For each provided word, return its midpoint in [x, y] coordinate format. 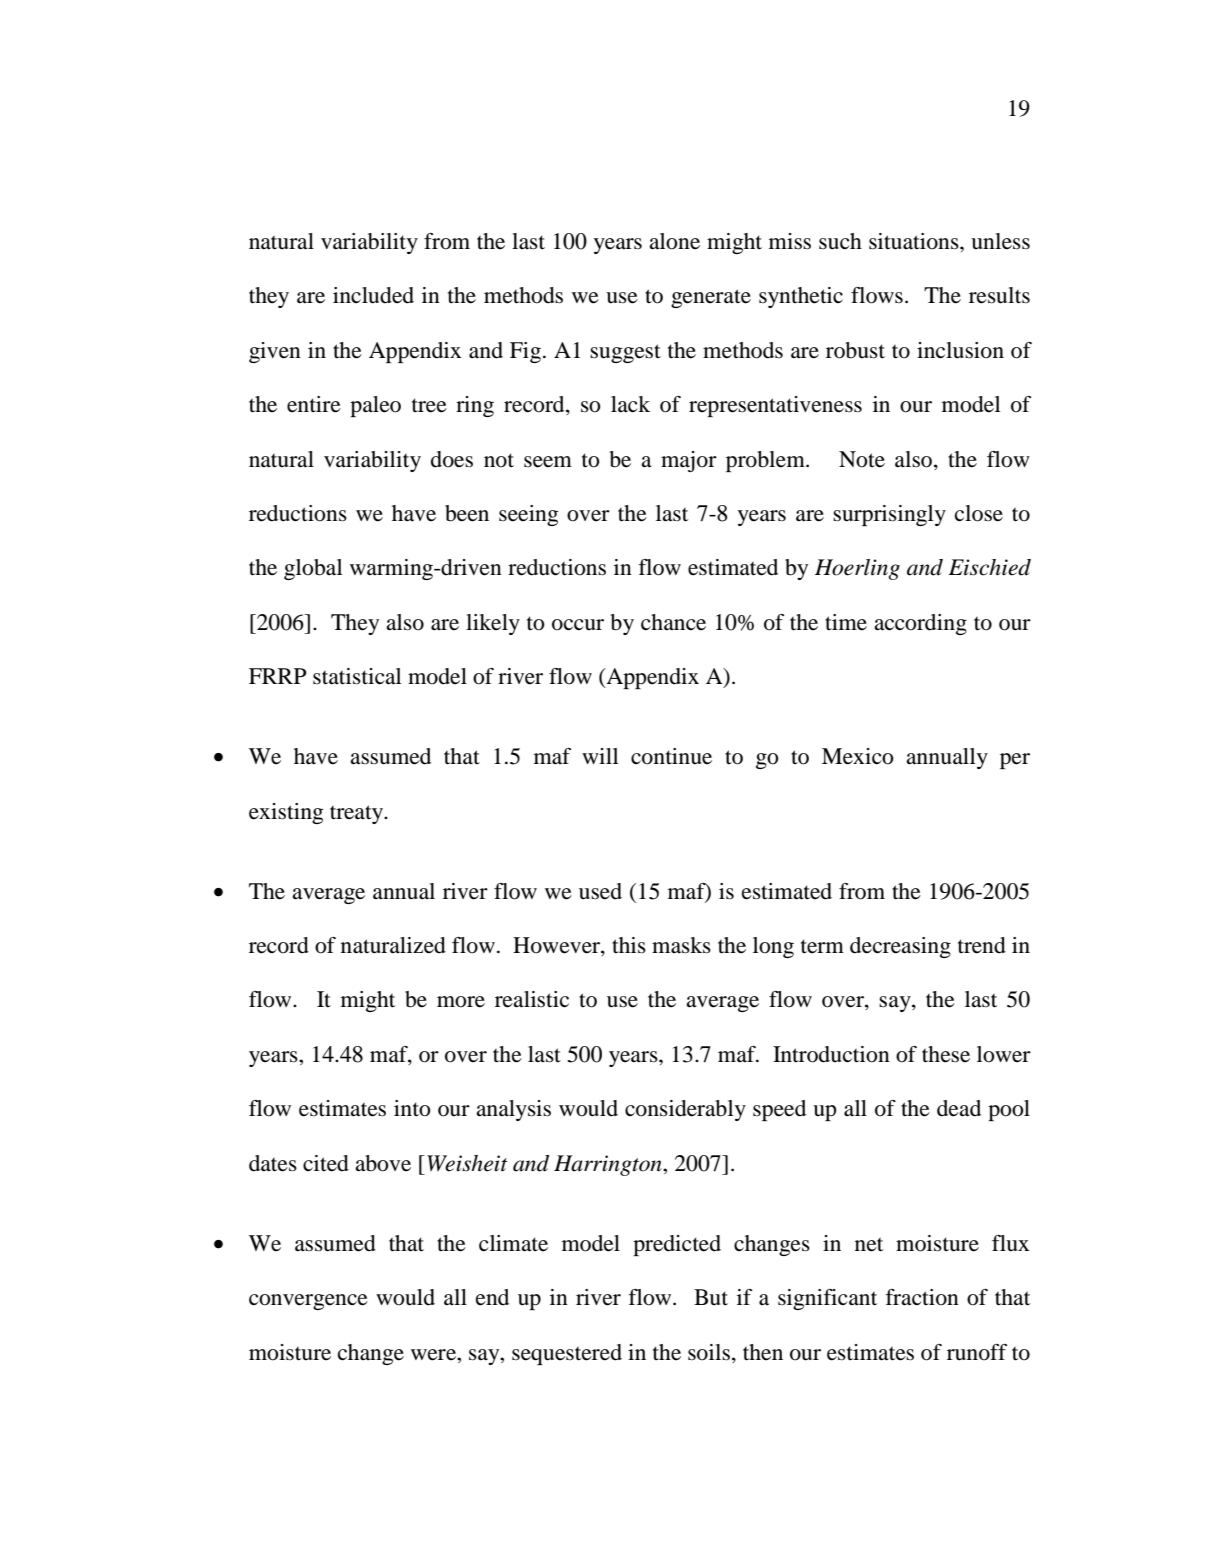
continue [671, 756]
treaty [358, 814]
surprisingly [889, 515]
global [313, 569]
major [689, 461]
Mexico [858, 756]
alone [674, 241]
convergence [308, 1302]
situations [915, 241]
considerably [685, 1110]
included [373, 295]
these [946, 1054]
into [412, 1108]
